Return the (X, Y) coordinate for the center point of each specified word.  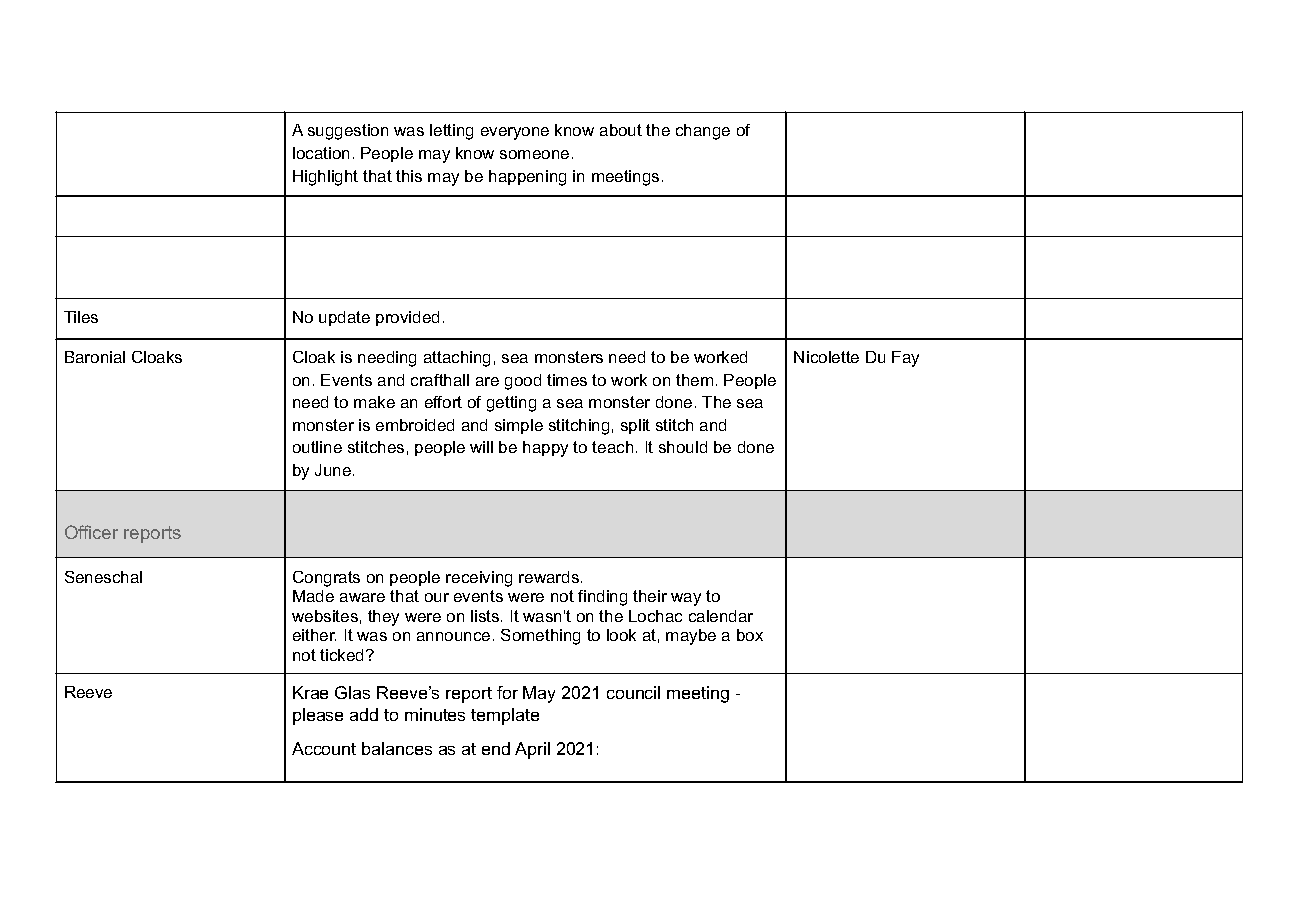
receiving (479, 579)
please (318, 716)
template (505, 716)
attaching (457, 359)
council (633, 692)
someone (534, 154)
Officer (91, 532)
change (703, 132)
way (686, 599)
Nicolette (826, 357)
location (321, 153)
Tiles (81, 317)
